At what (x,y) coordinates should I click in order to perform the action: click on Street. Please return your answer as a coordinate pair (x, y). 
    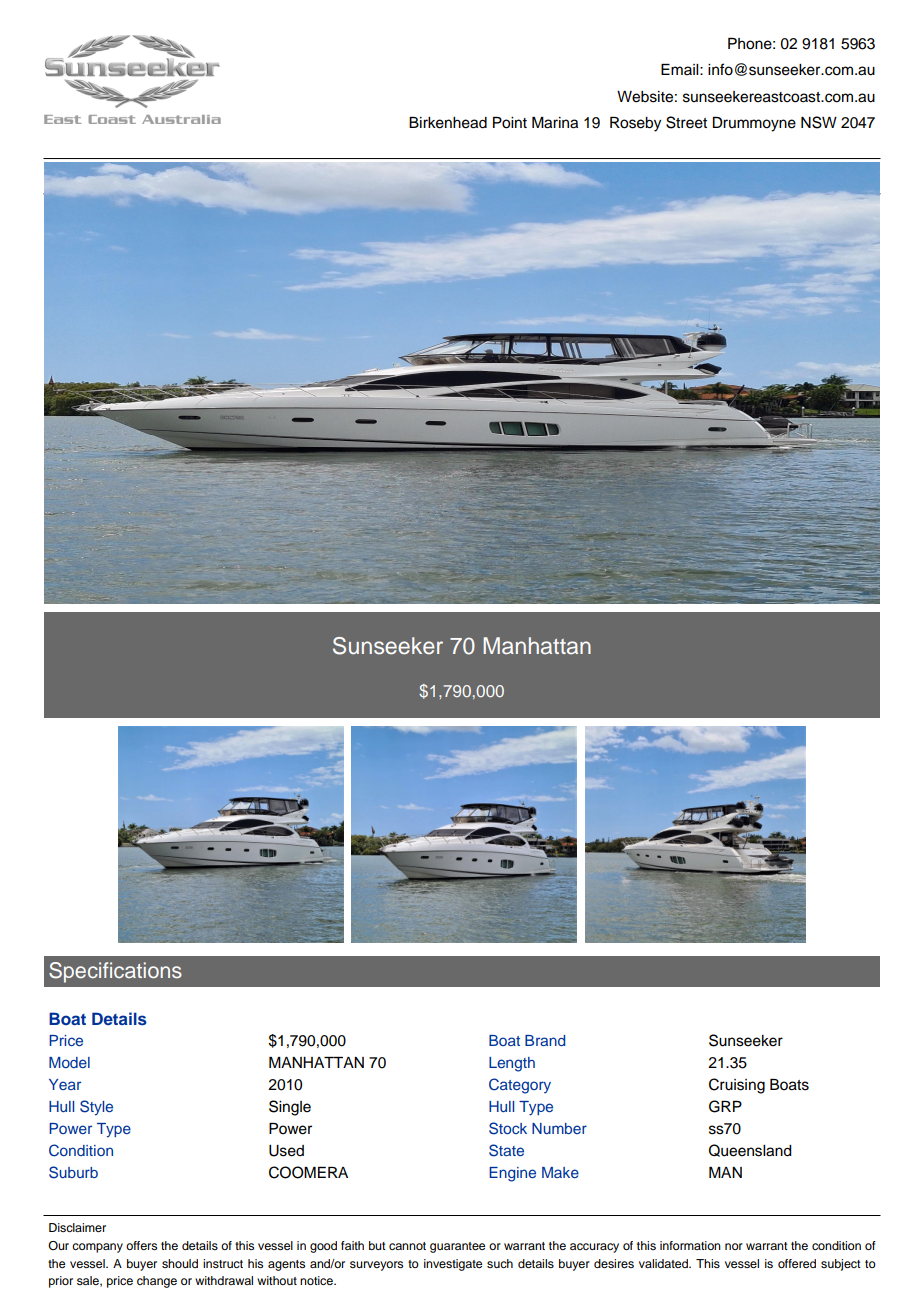
    Looking at the image, I should click on (686, 122).
